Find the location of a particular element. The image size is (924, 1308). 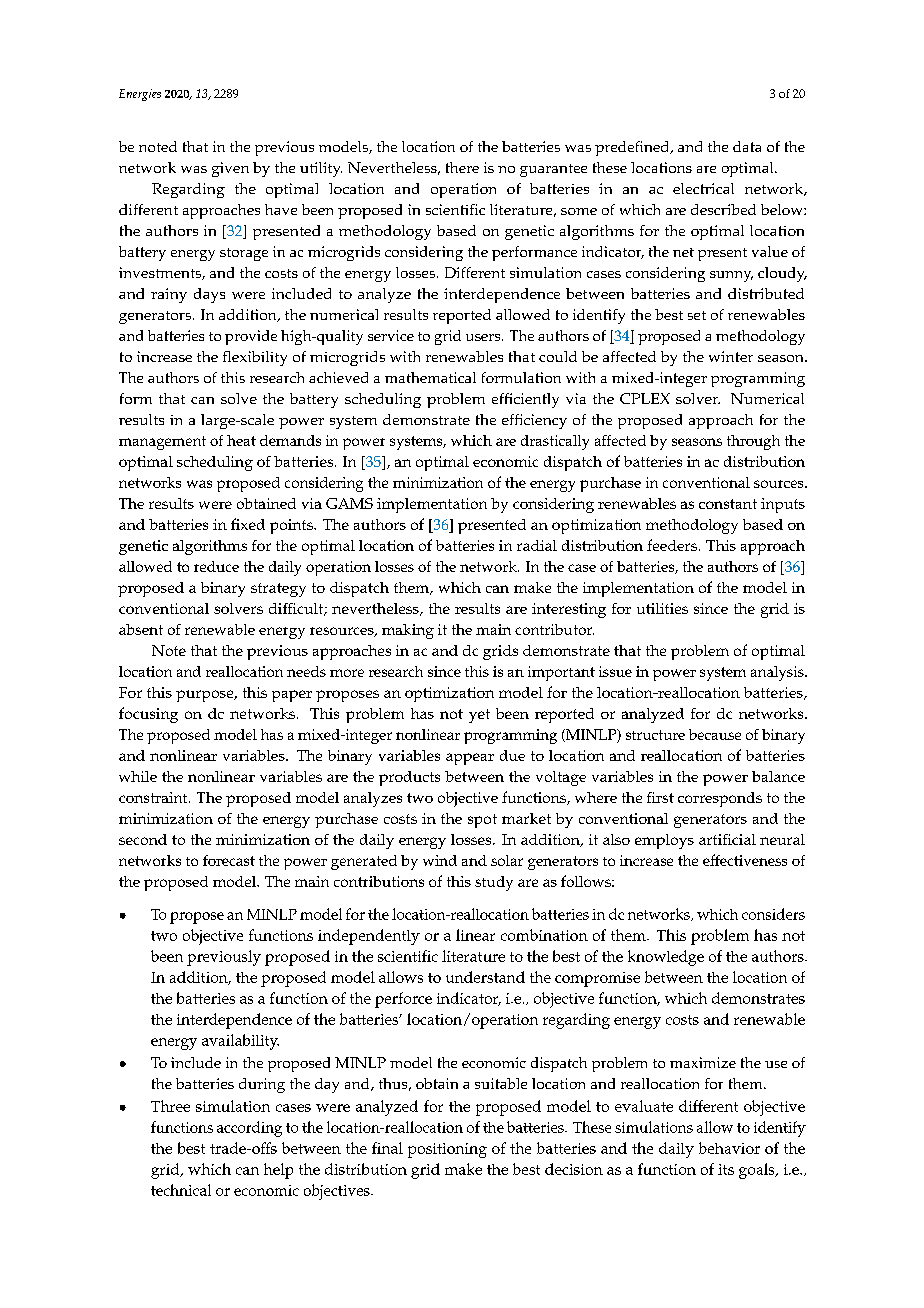

utilities is located at coordinates (662, 608).
